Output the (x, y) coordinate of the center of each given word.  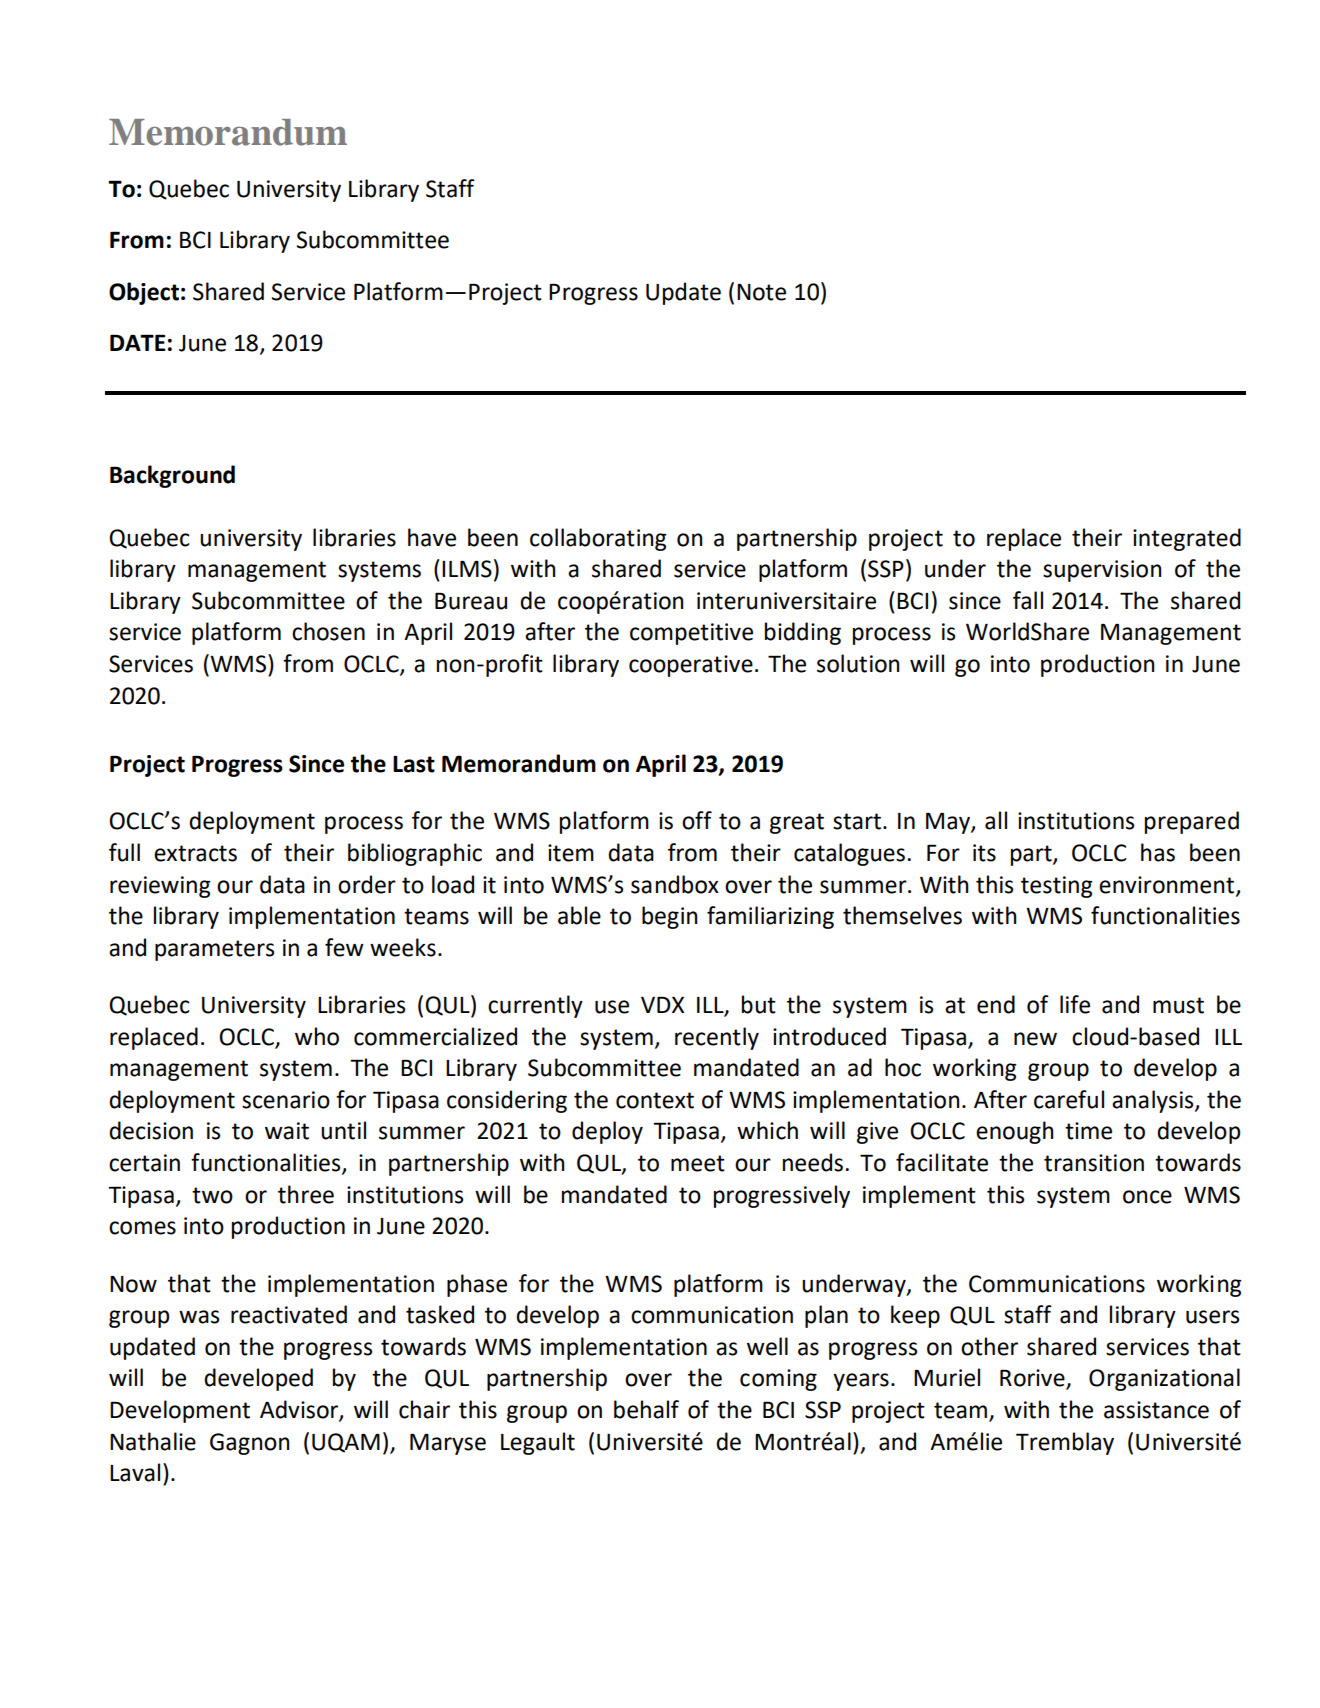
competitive (691, 634)
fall (1028, 600)
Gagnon (249, 1444)
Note (761, 292)
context (655, 1100)
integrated (1187, 539)
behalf (646, 1409)
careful (1069, 1099)
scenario (286, 1100)
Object (144, 293)
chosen (328, 631)
